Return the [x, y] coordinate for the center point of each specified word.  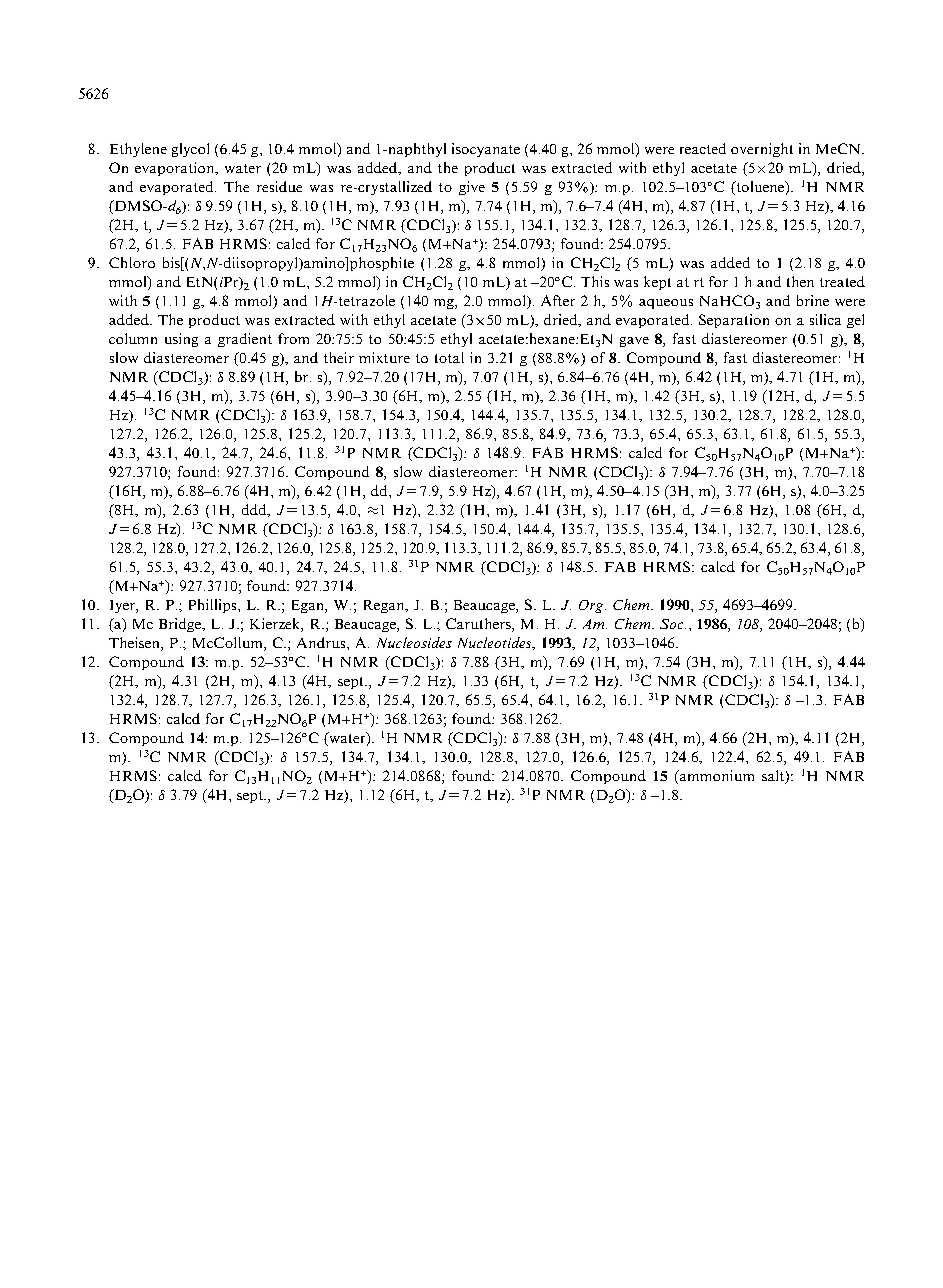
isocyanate [486, 150]
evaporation [176, 169]
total [449, 357]
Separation [734, 321]
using [181, 340]
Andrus [322, 642]
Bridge [181, 625]
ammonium [715, 777]
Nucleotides [496, 643]
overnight [762, 150]
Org [592, 606]
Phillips [214, 606]
